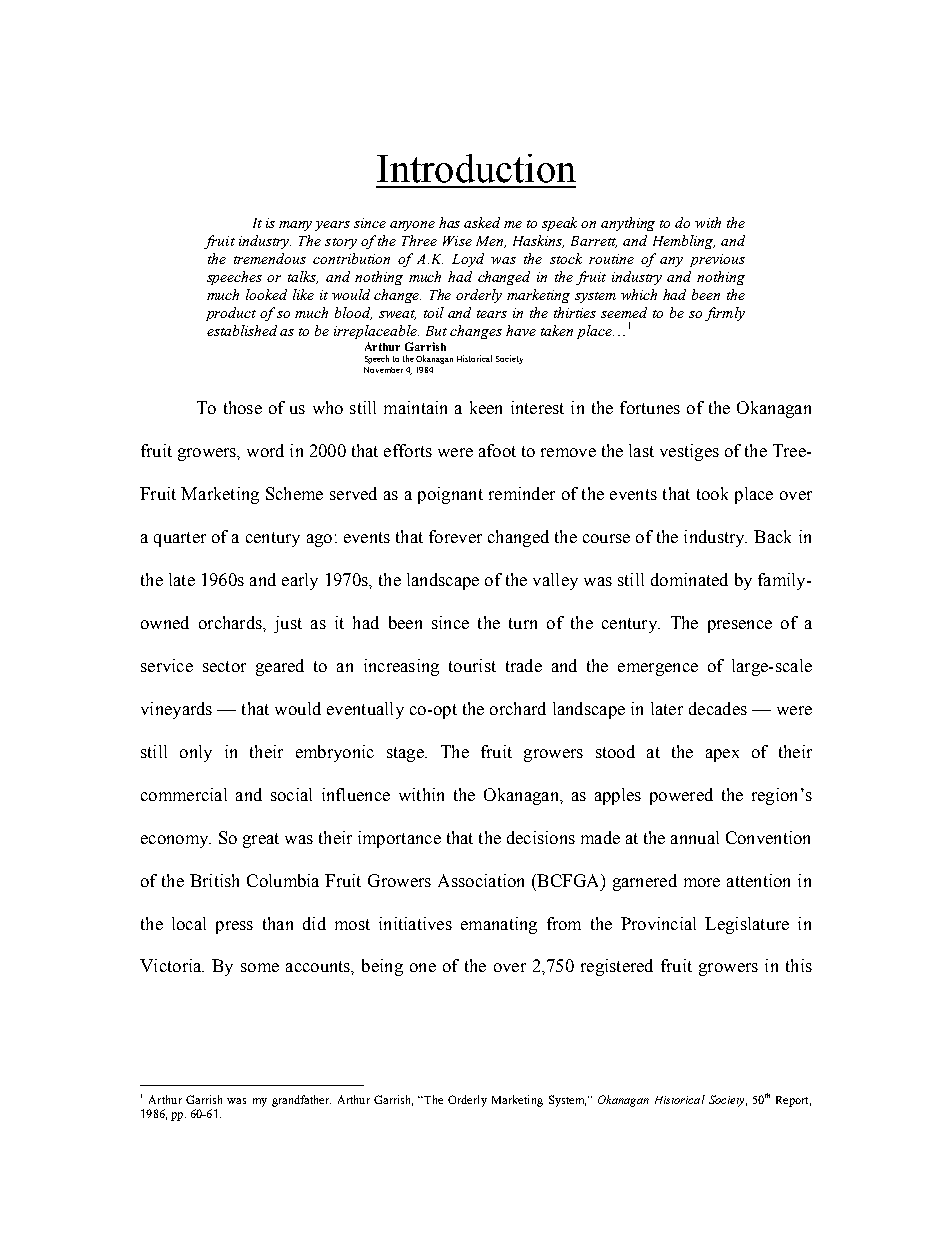  What do you see at coordinates (717, 260) in the screenshot?
I see `previous` at bounding box center [717, 260].
